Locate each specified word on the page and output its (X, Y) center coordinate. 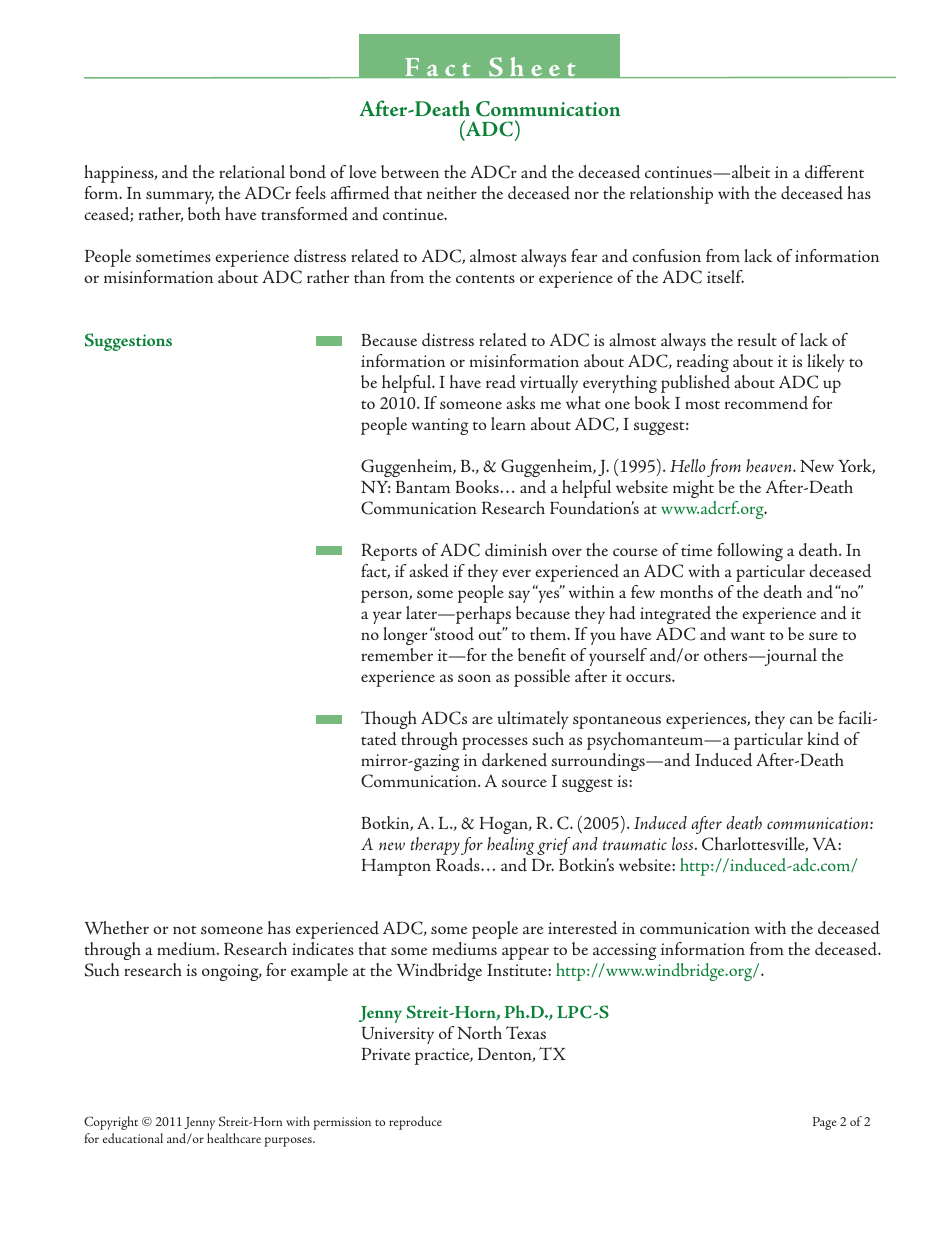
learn (508, 423)
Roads (459, 865)
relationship (671, 195)
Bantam (423, 487)
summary (180, 197)
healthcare (234, 1138)
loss (684, 843)
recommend (766, 402)
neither (452, 192)
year (387, 617)
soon (474, 678)
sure (823, 636)
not (185, 929)
